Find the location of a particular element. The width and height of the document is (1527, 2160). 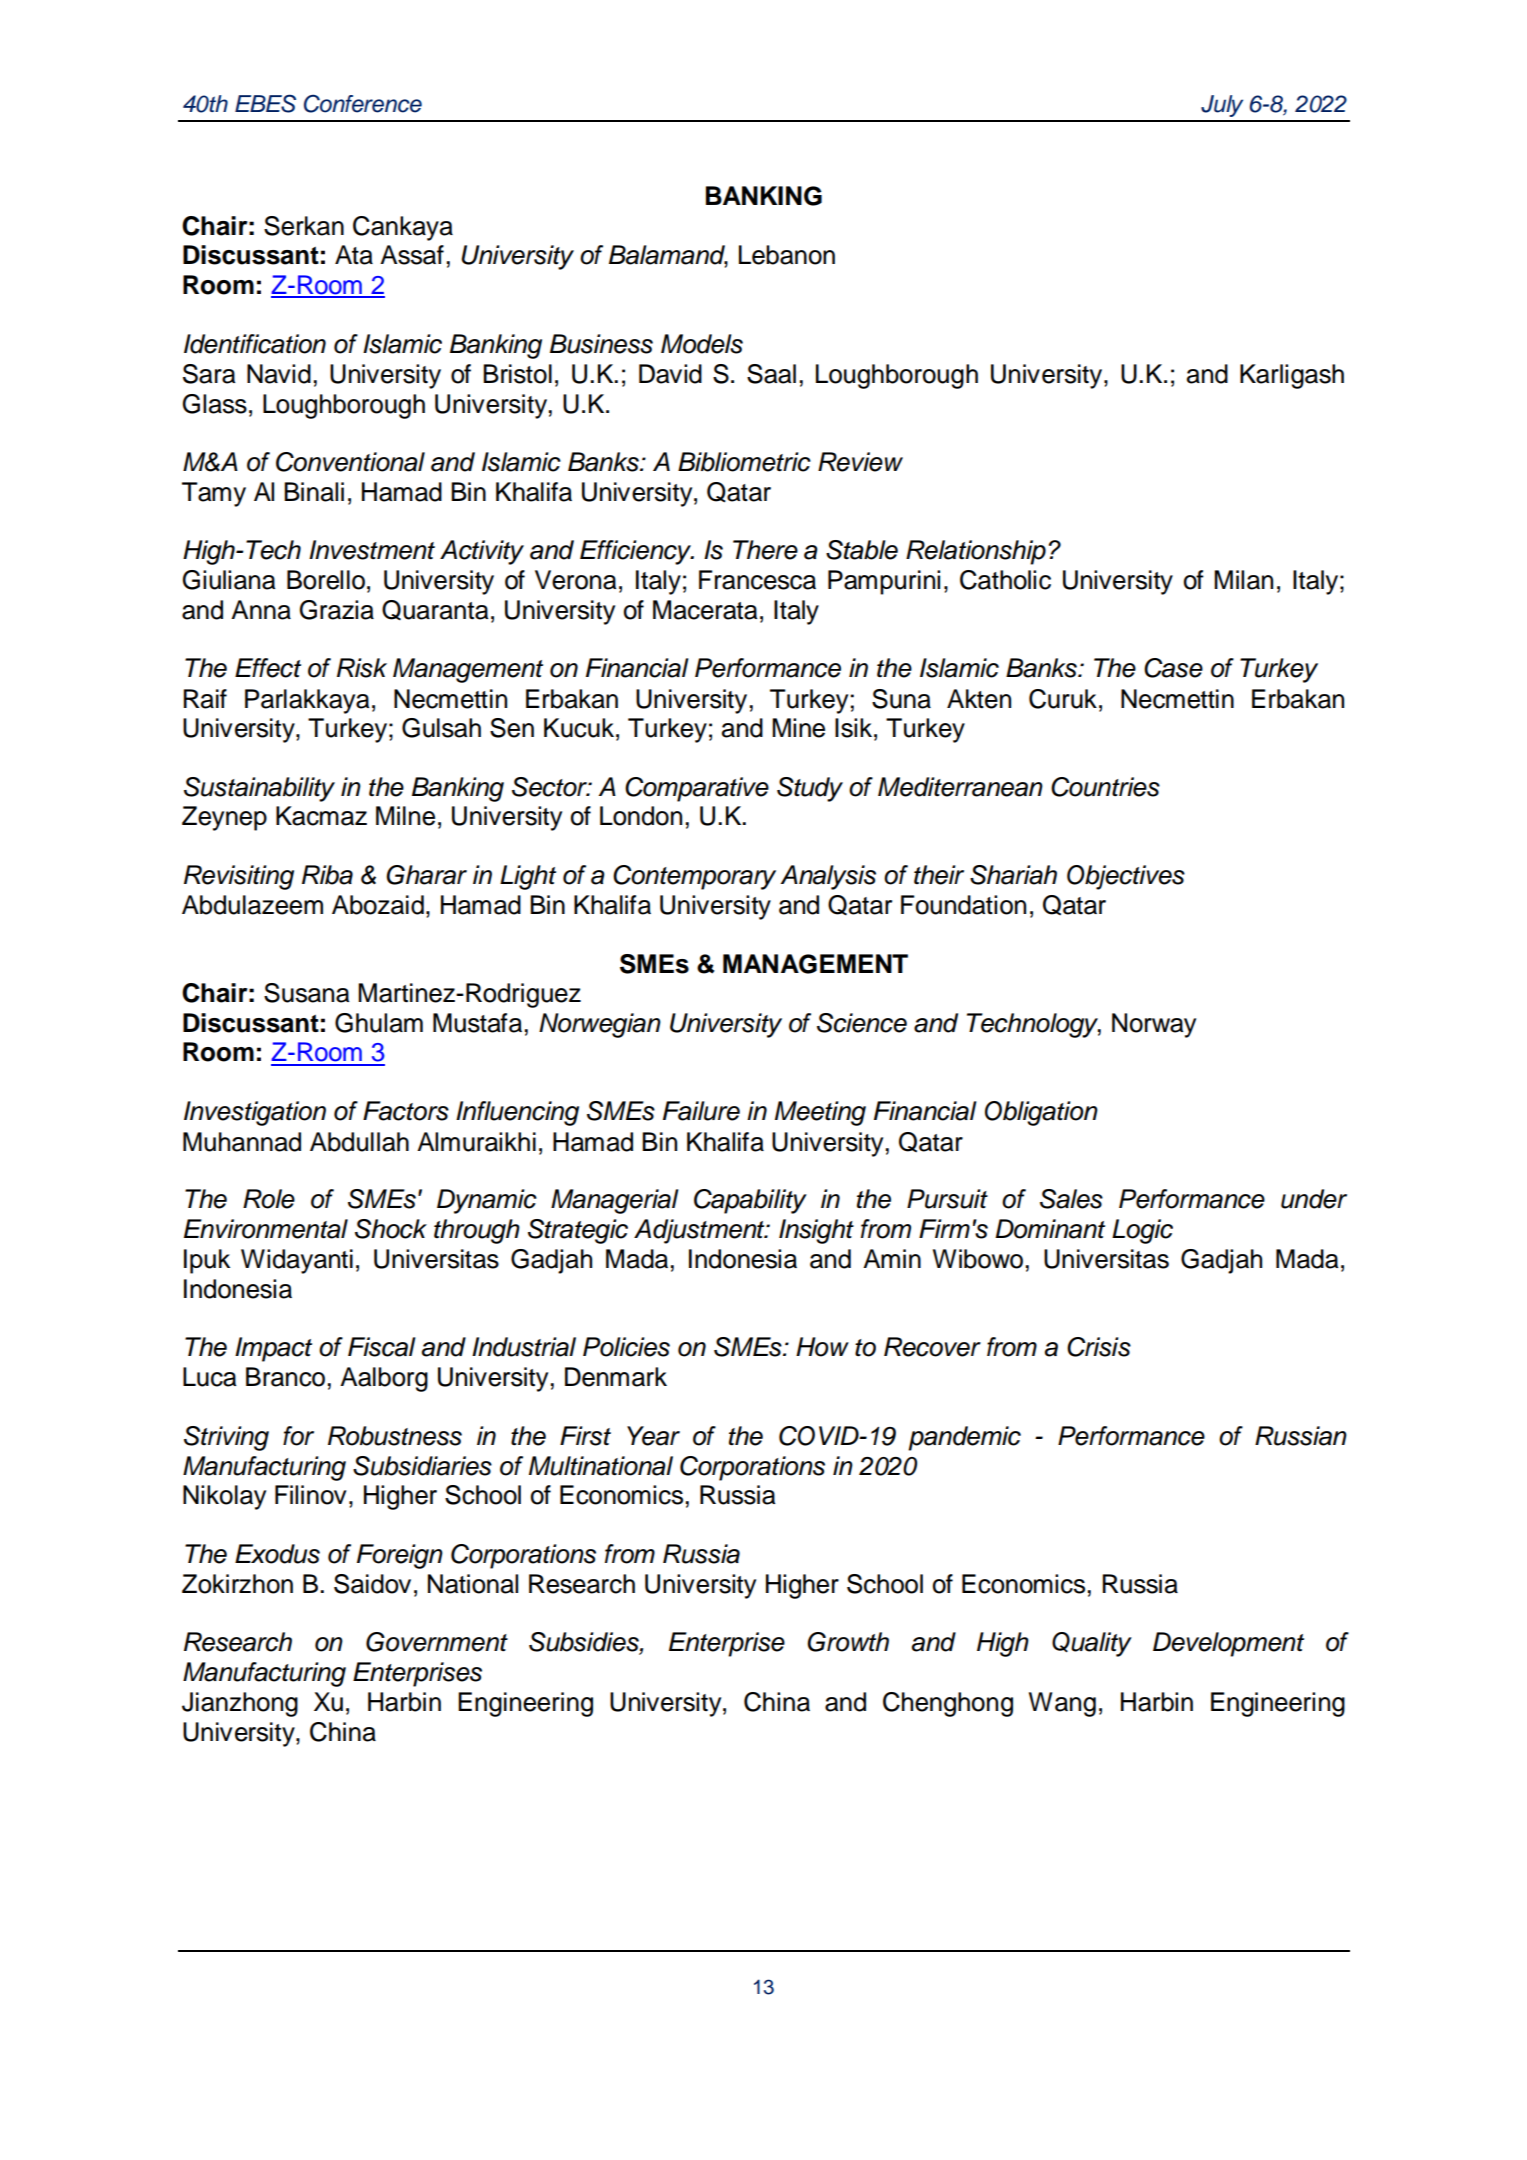

Growth is located at coordinates (848, 1642).
